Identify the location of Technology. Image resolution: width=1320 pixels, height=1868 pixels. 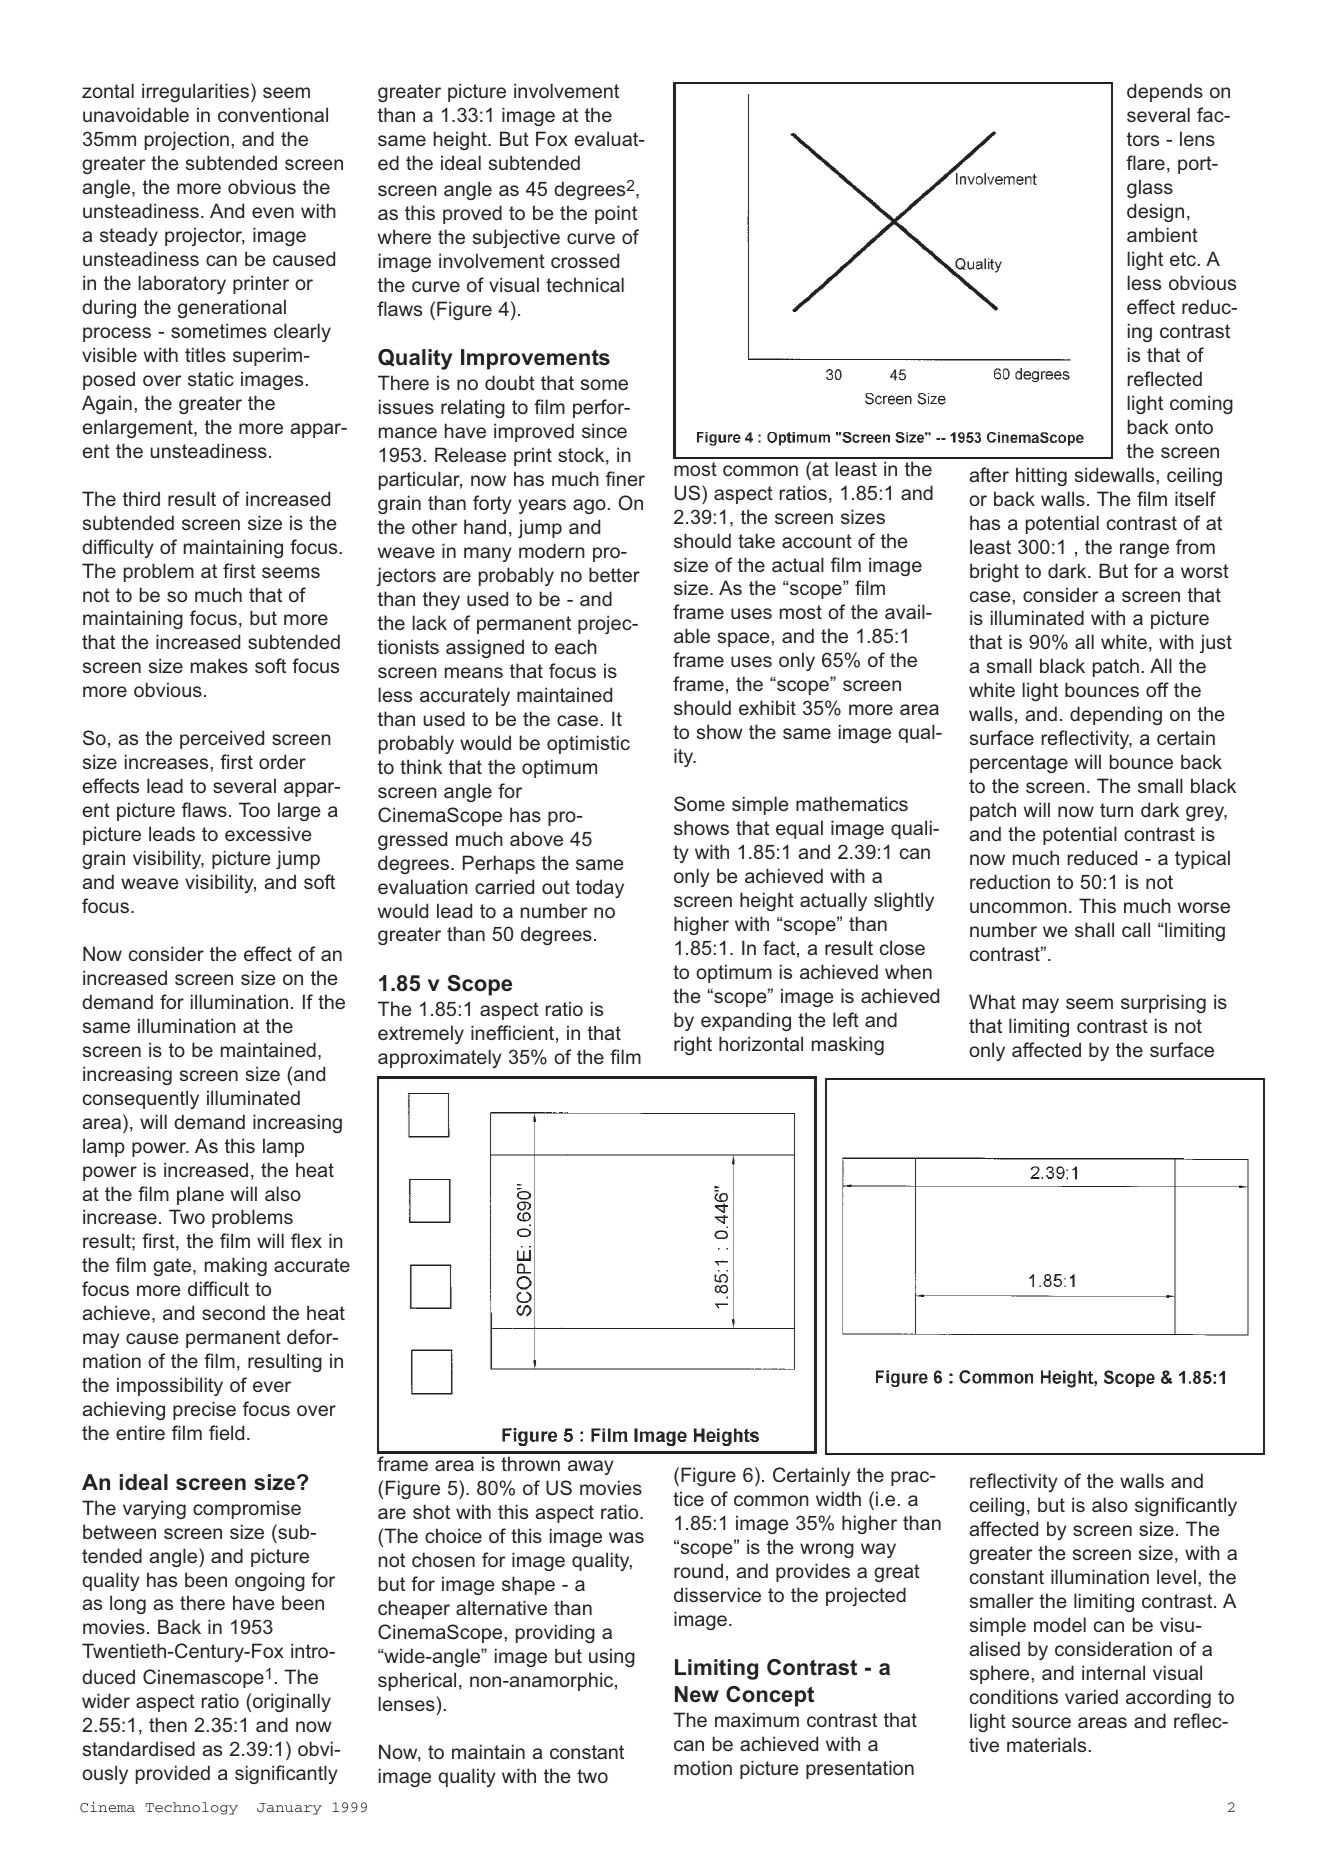
(191, 1808).
